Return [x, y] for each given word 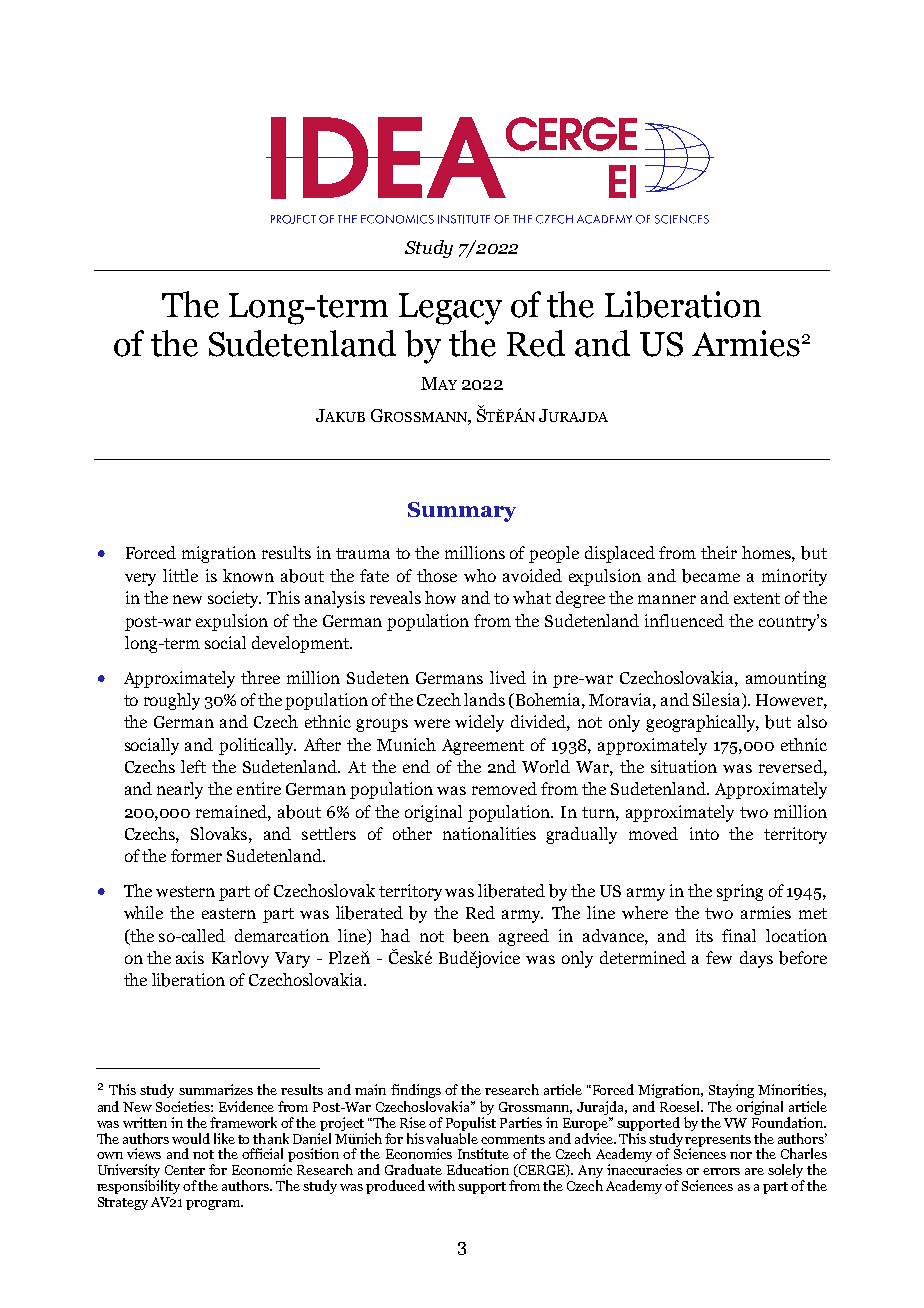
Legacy [450, 309]
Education [478, 1169]
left [193, 766]
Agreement [483, 747]
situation [684, 766]
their [719, 552]
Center [185, 1170]
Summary [462, 512]
